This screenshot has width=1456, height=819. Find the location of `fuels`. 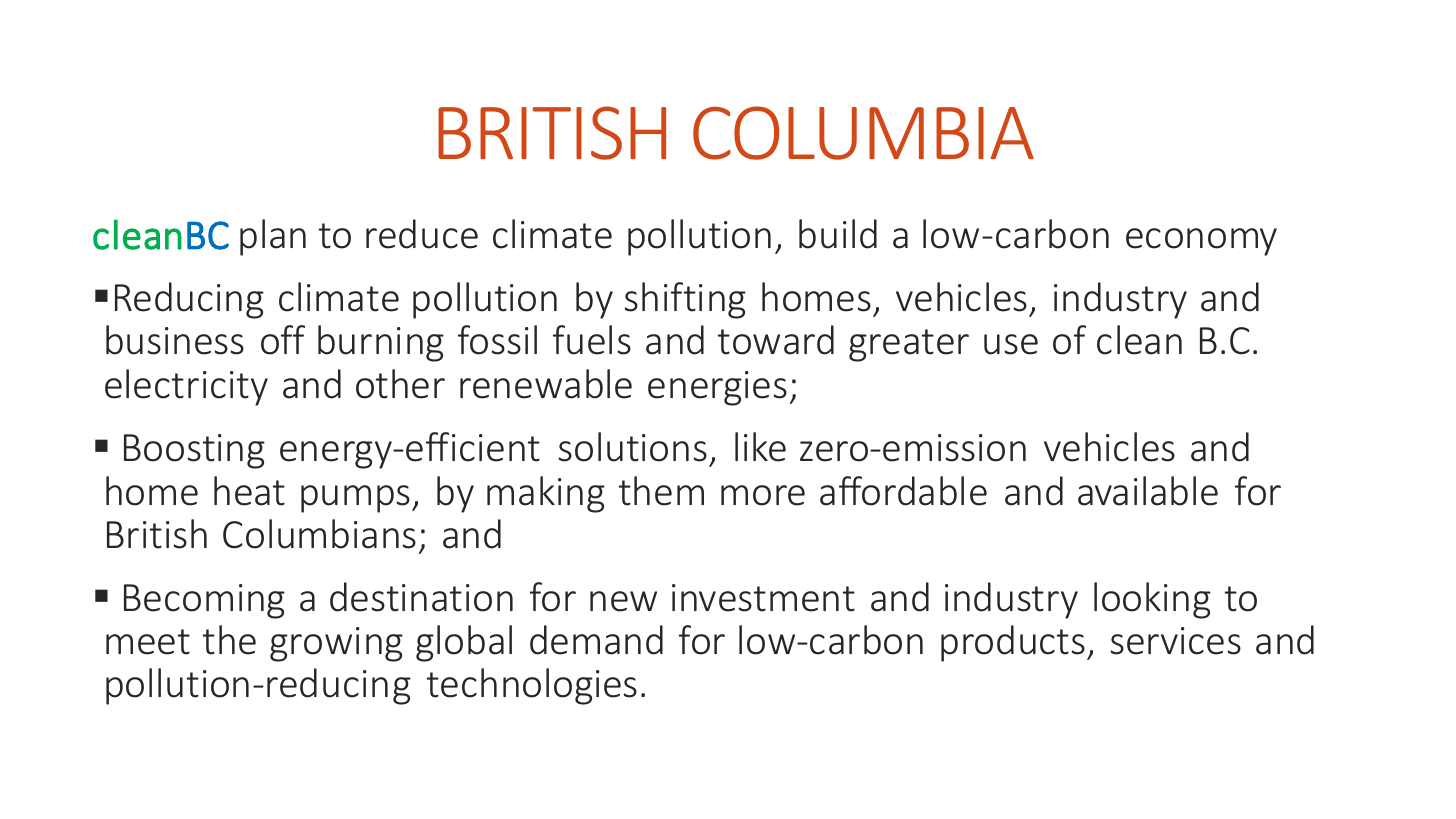

fuels is located at coordinates (592, 340).
